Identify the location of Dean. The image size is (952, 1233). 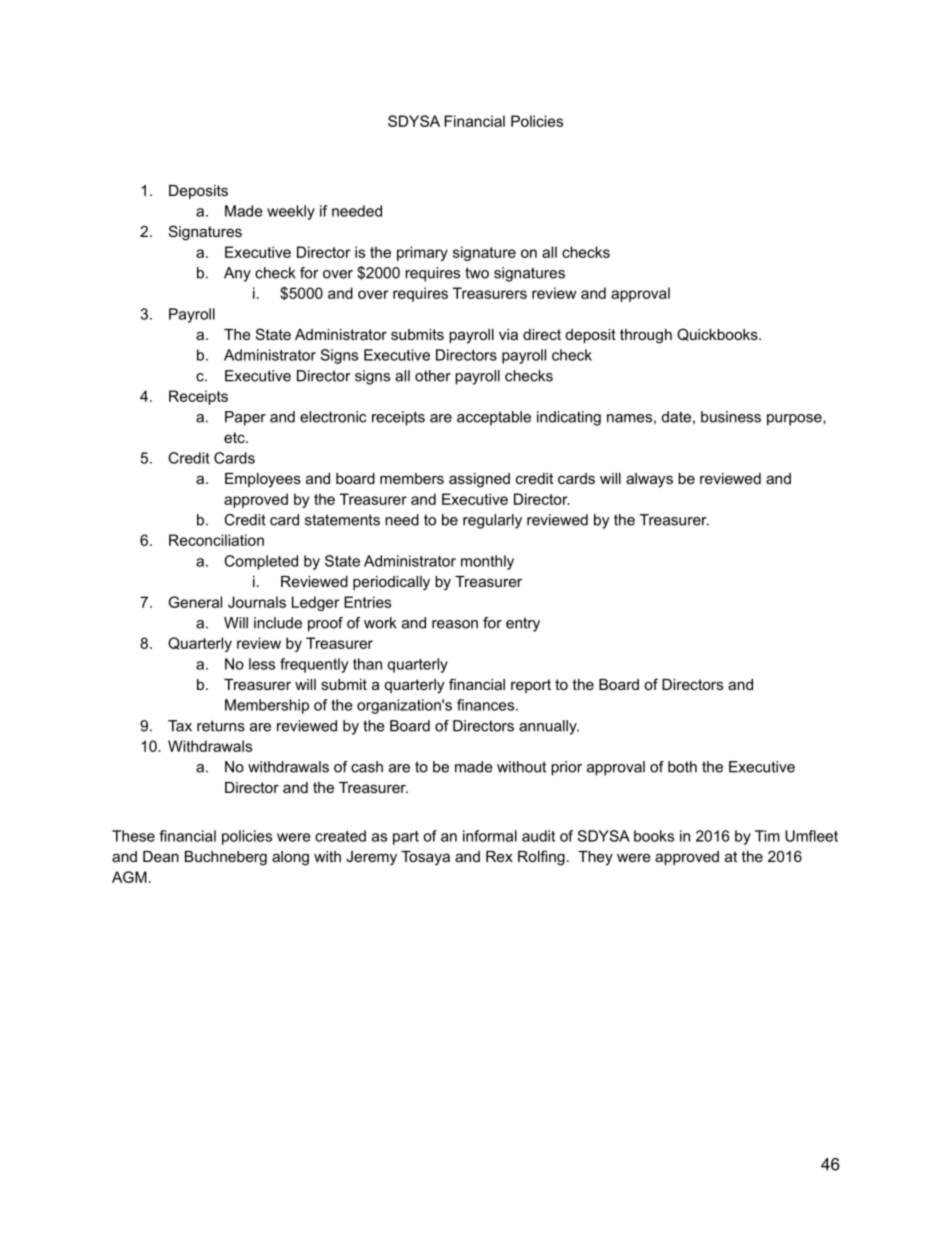
(161, 856).
